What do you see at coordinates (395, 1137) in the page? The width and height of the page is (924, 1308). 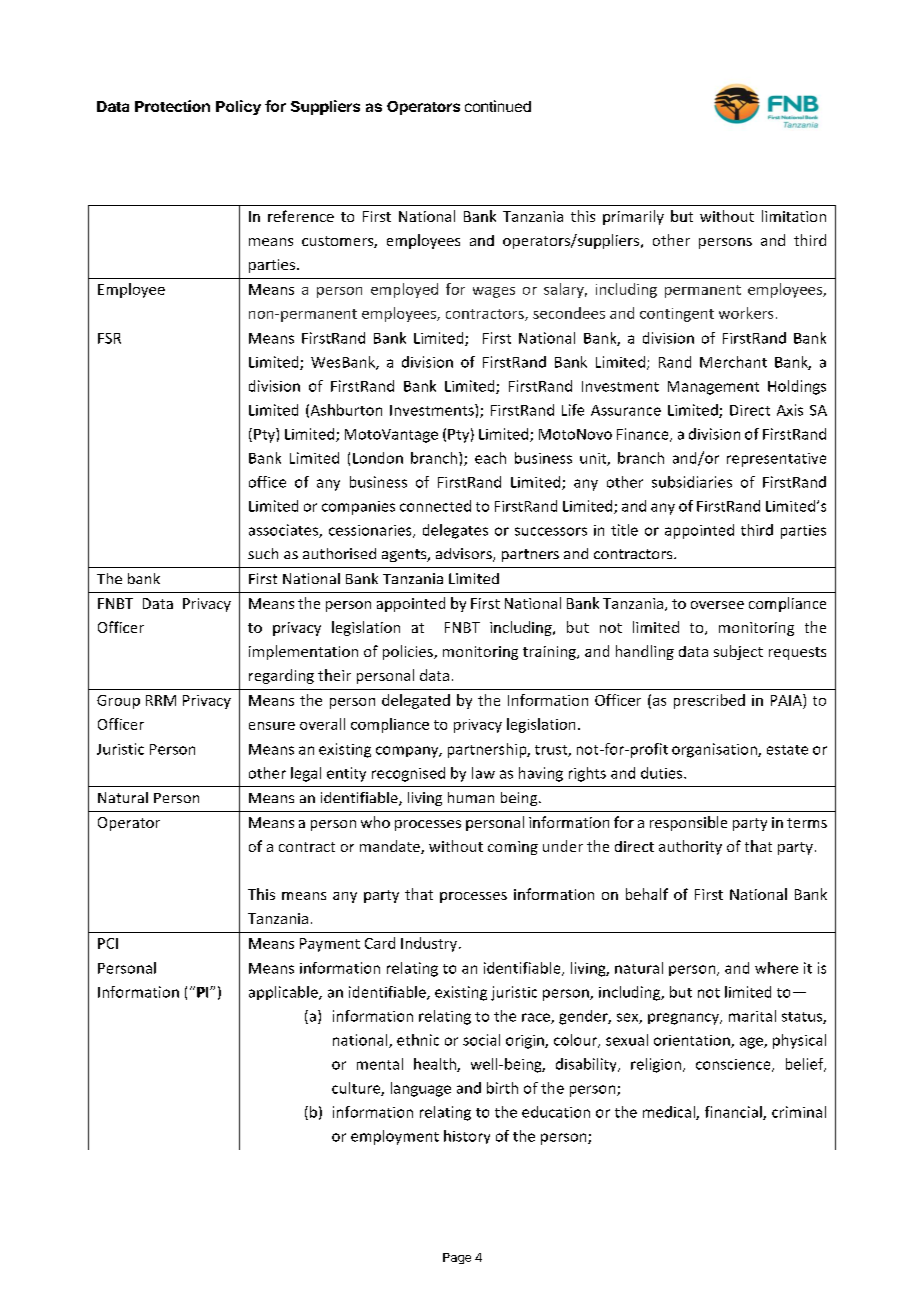 I see `employment` at bounding box center [395, 1137].
